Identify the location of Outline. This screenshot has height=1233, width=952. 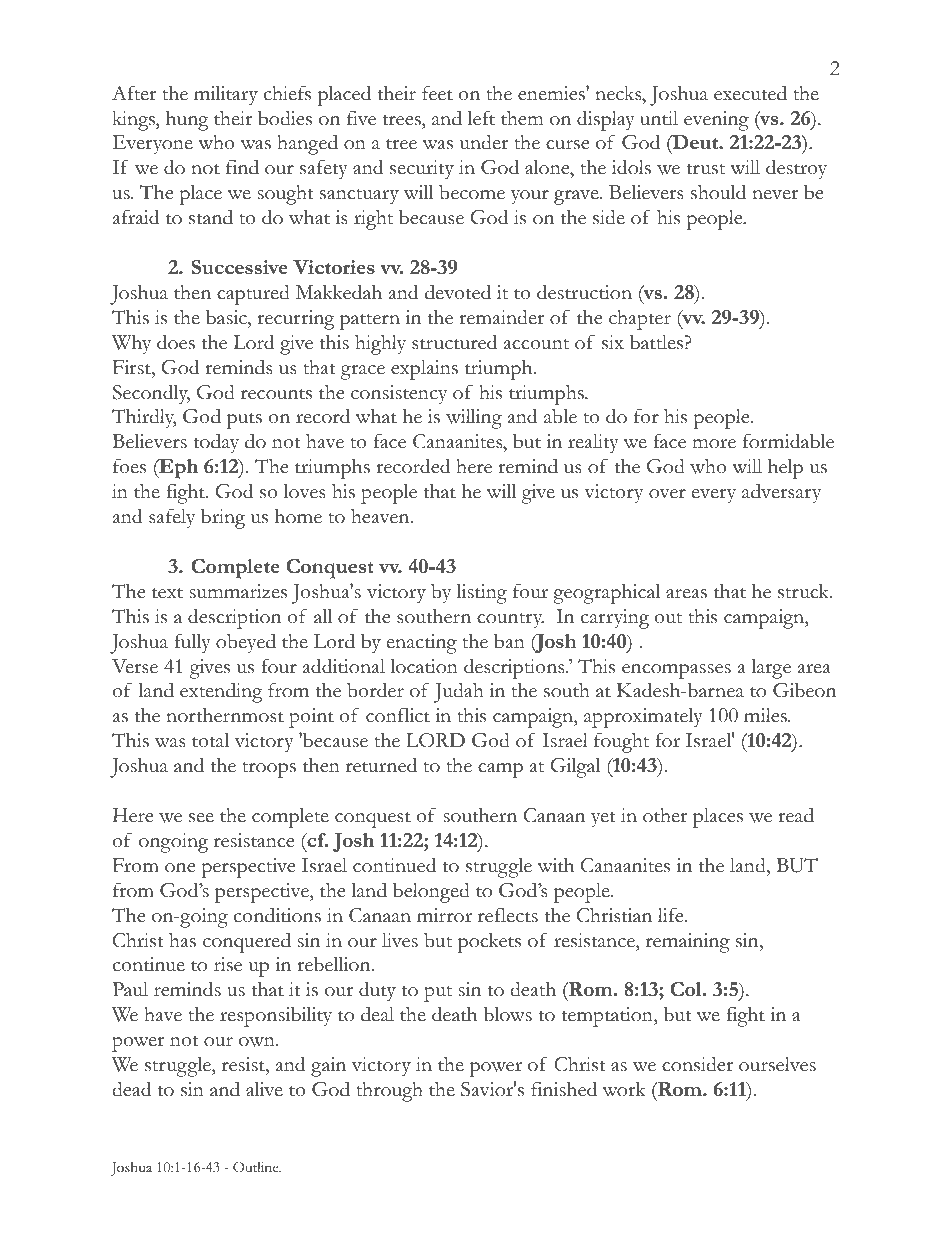
(257, 1167).
